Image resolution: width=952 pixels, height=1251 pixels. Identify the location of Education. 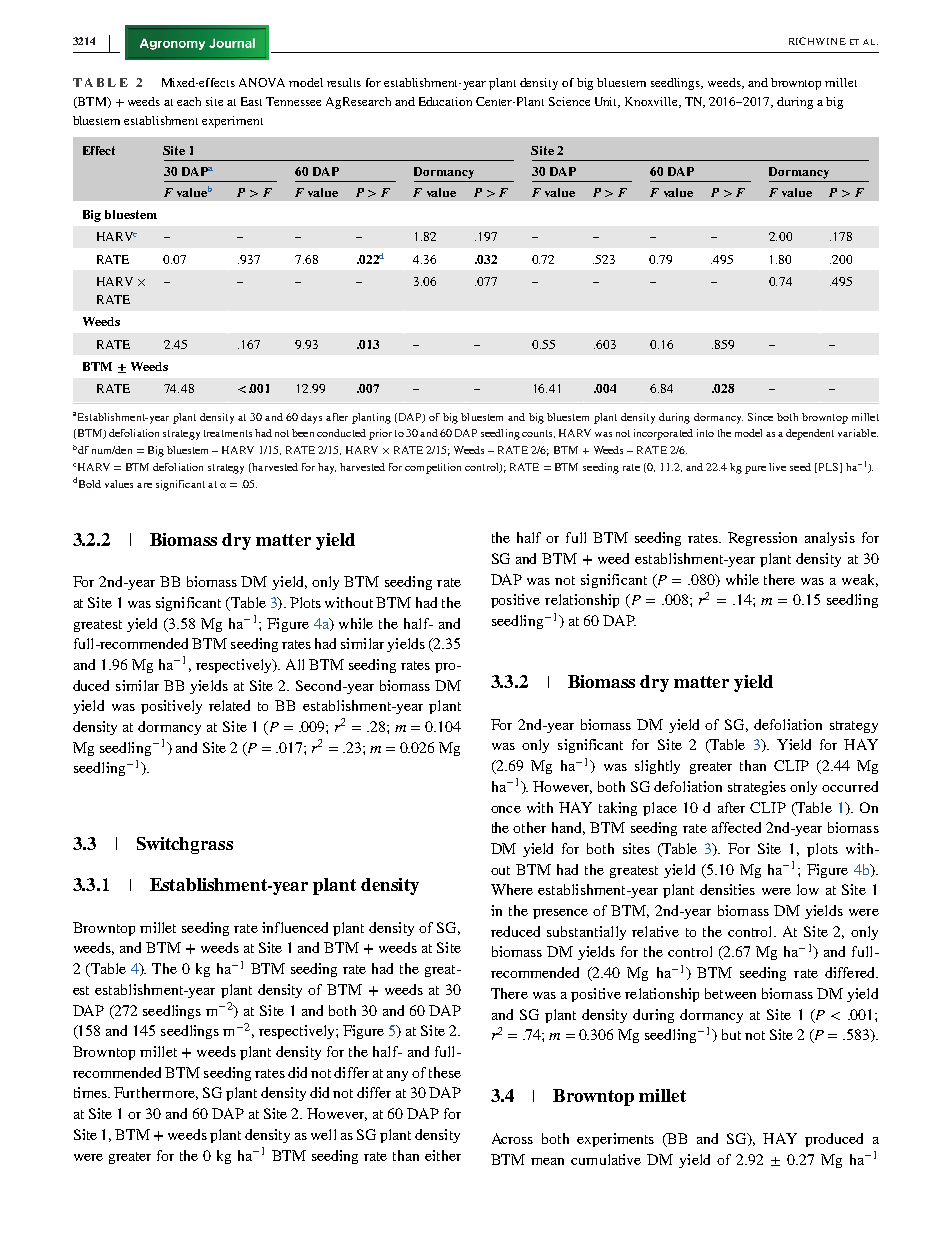
(445, 101).
